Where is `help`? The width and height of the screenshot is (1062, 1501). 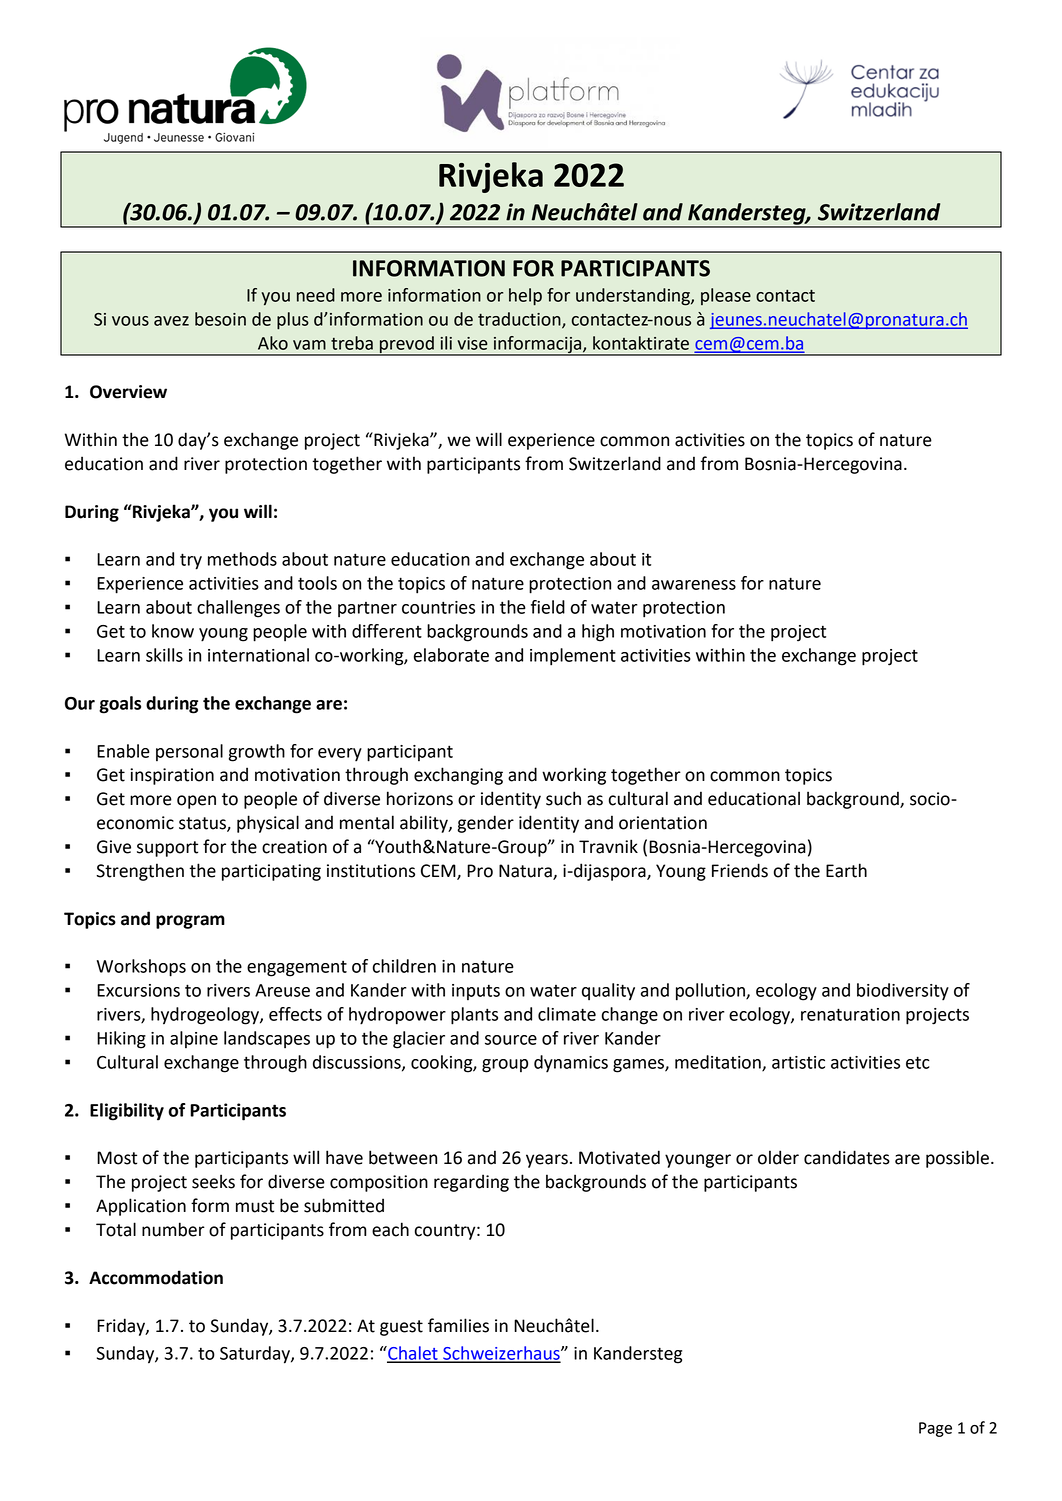 help is located at coordinates (525, 297).
